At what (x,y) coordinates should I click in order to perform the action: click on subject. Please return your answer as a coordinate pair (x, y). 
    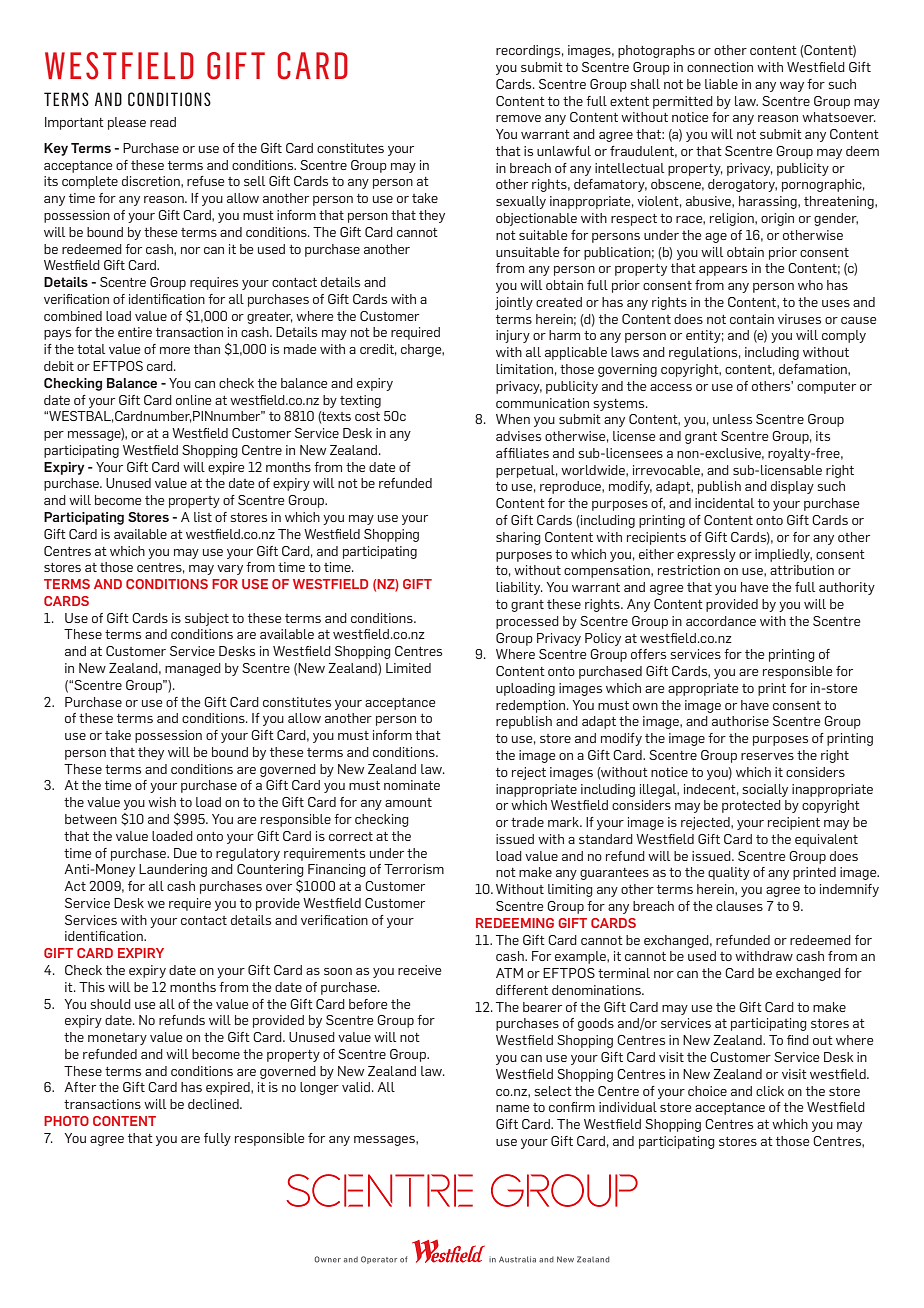
    Looking at the image, I should click on (207, 619).
